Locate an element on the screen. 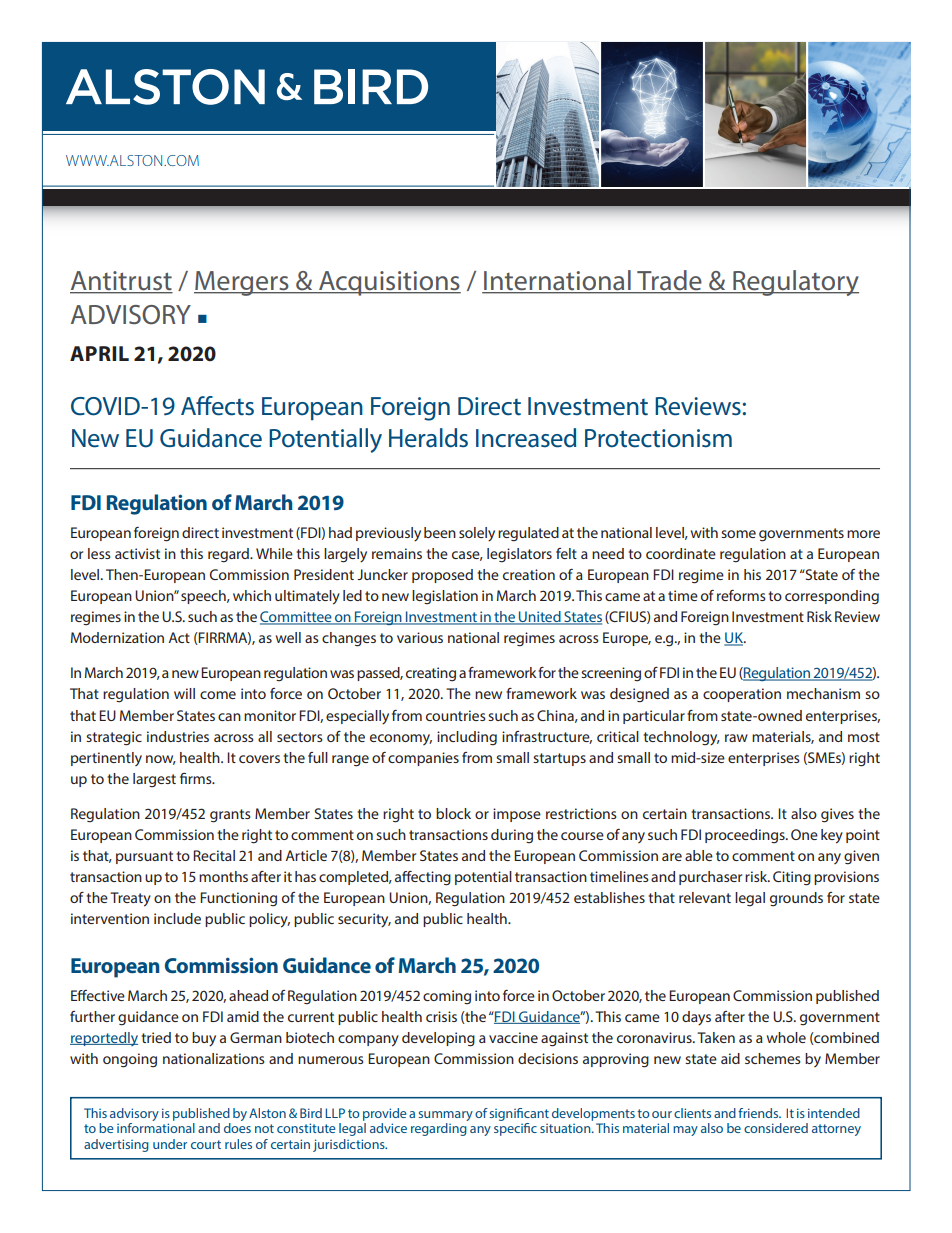 The height and width of the screenshot is (1233, 952). Mergers is located at coordinates (242, 283).
